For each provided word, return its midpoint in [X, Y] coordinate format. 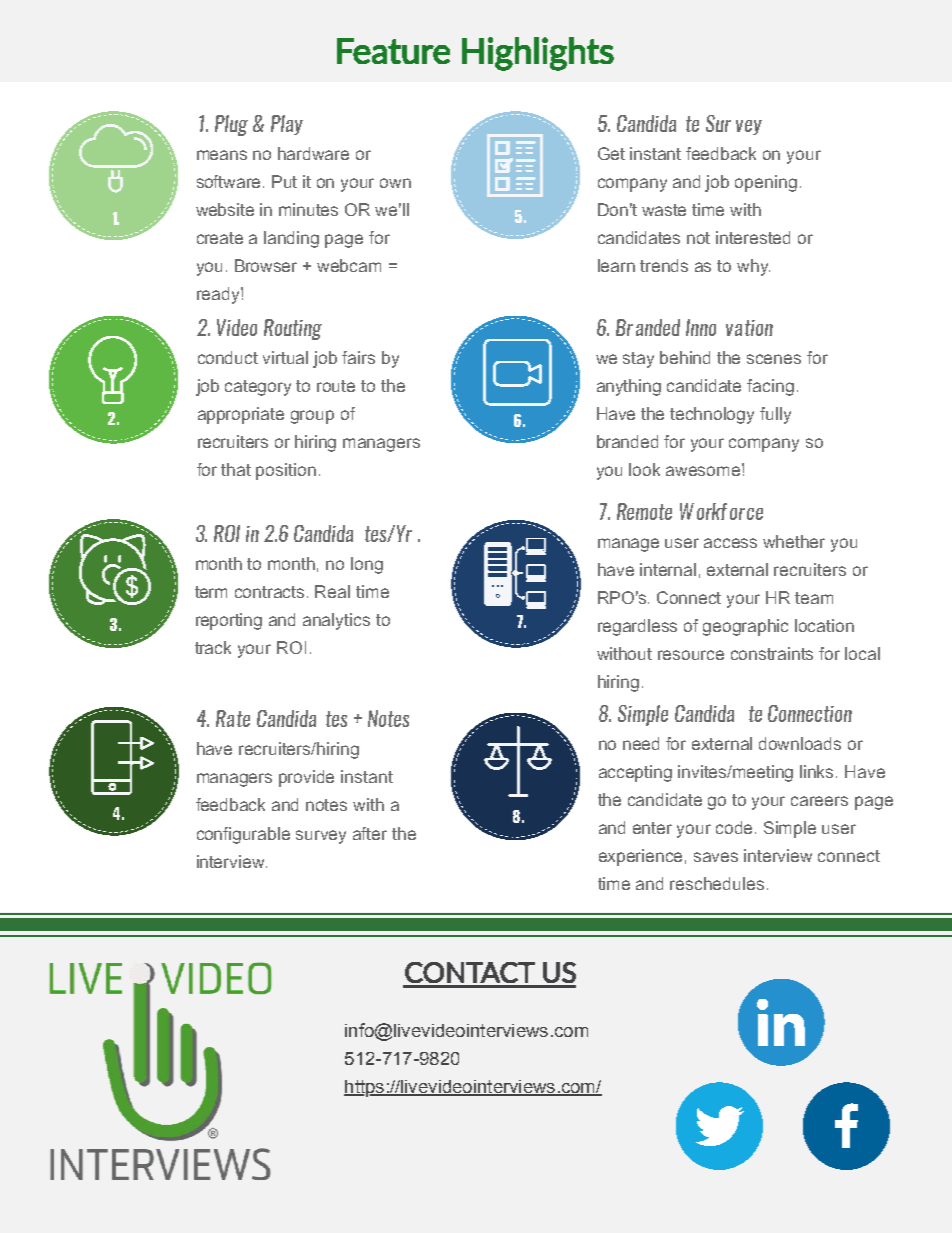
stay [638, 360]
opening [766, 183]
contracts [271, 592]
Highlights [538, 54]
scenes [774, 359]
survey [321, 837]
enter [652, 828]
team [814, 598]
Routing [293, 329]
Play [287, 125]
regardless [637, 627]
